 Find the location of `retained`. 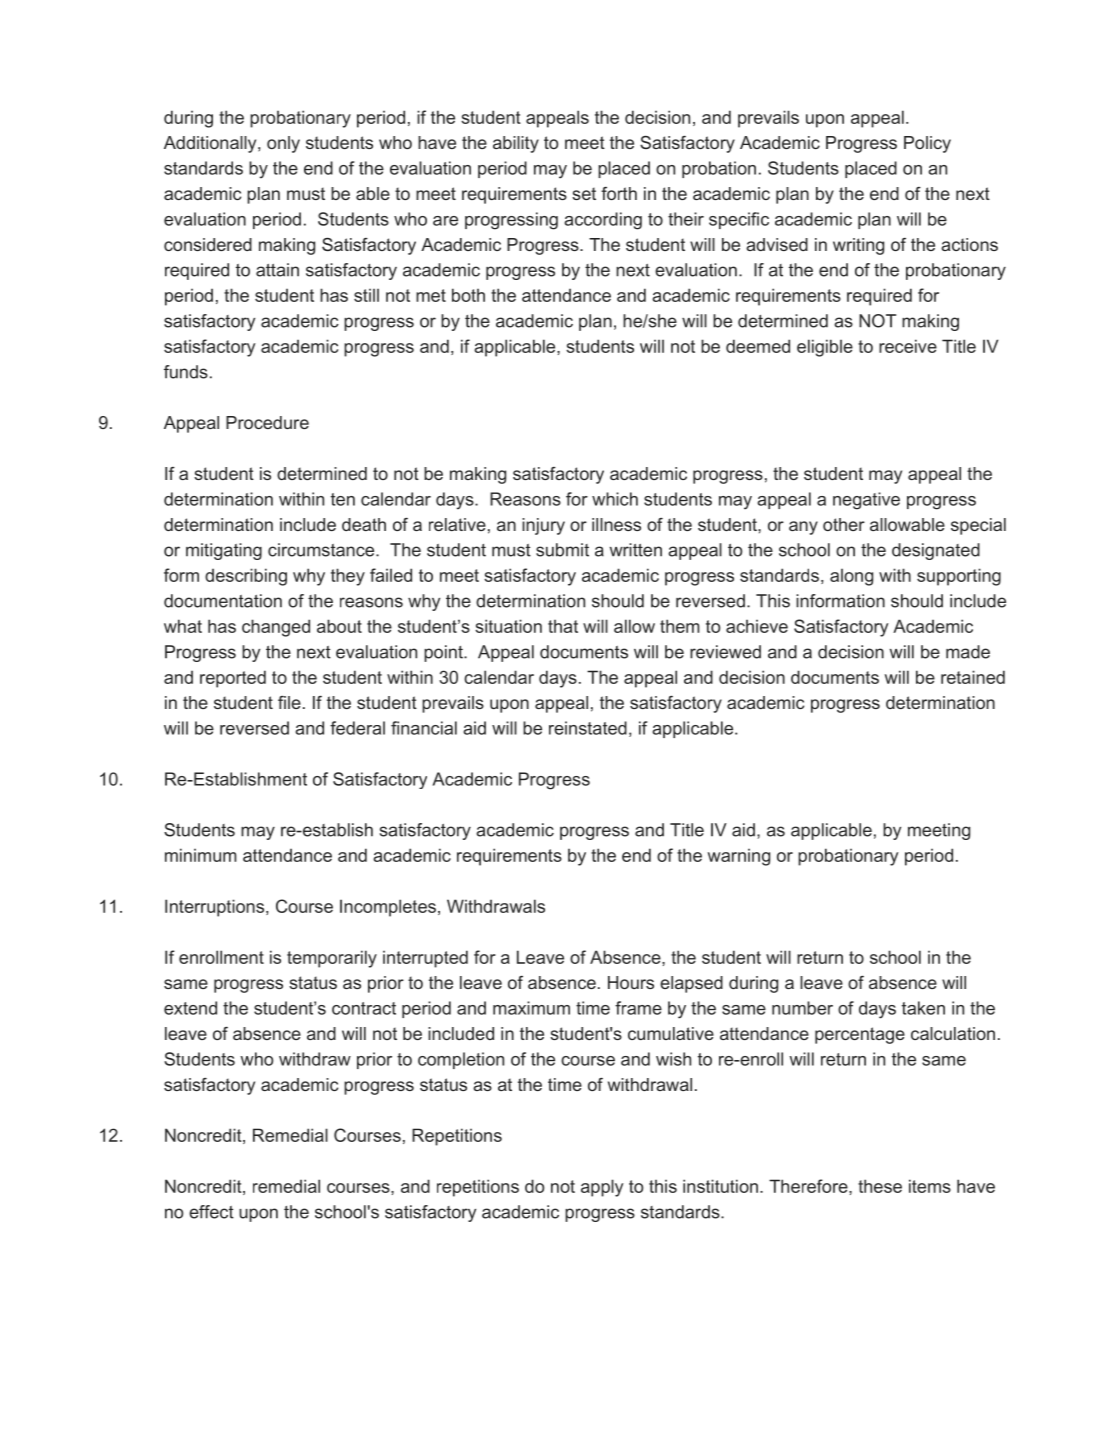

retained is located at coordinates (973, 677).
